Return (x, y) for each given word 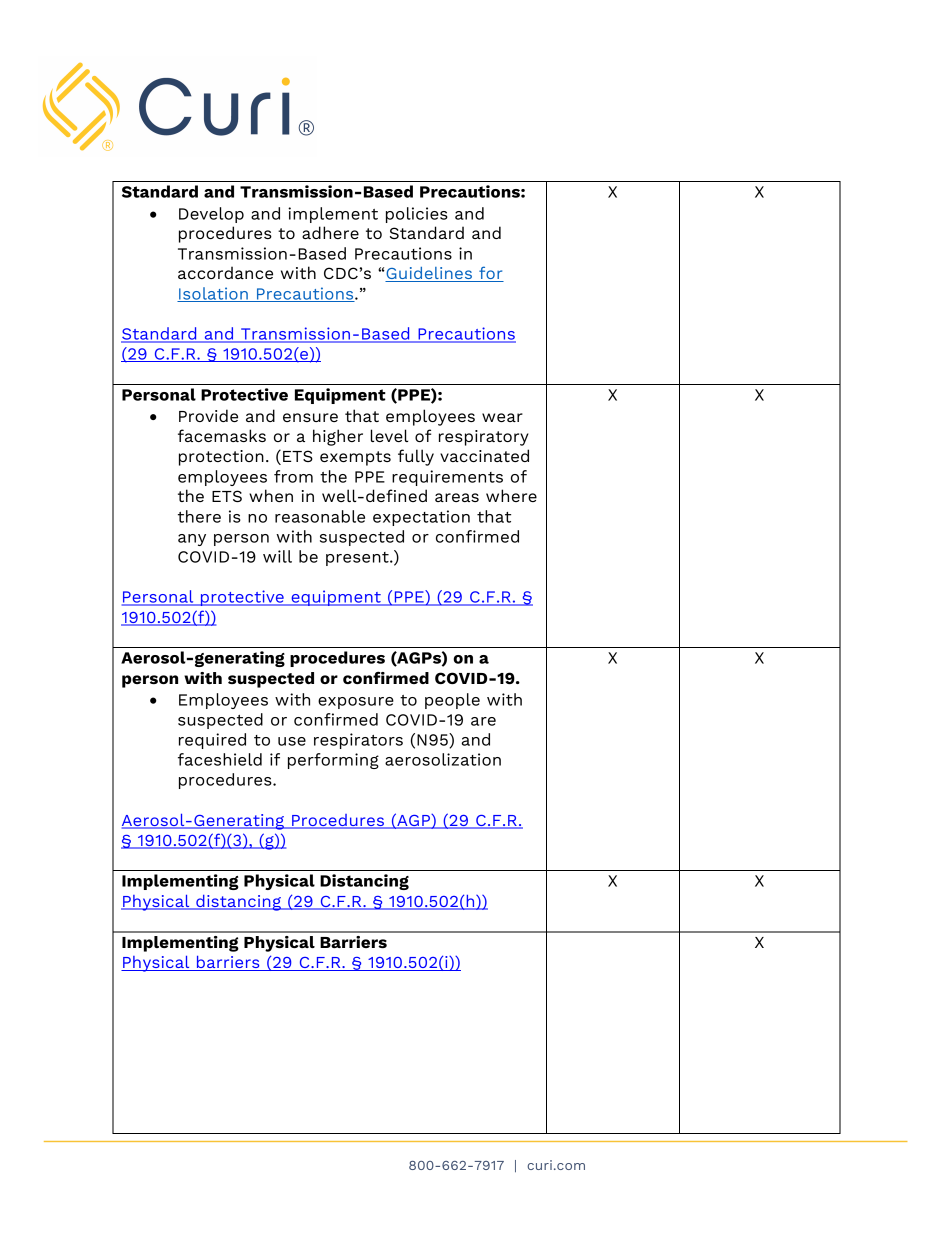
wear (502, 417)
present (358, 559)
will (277, 556)
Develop (211, 215)
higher (338, 437)
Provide (208, 415)
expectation (421, 518)
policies (417, 215)
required (212, 741)
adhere (330, 232)
